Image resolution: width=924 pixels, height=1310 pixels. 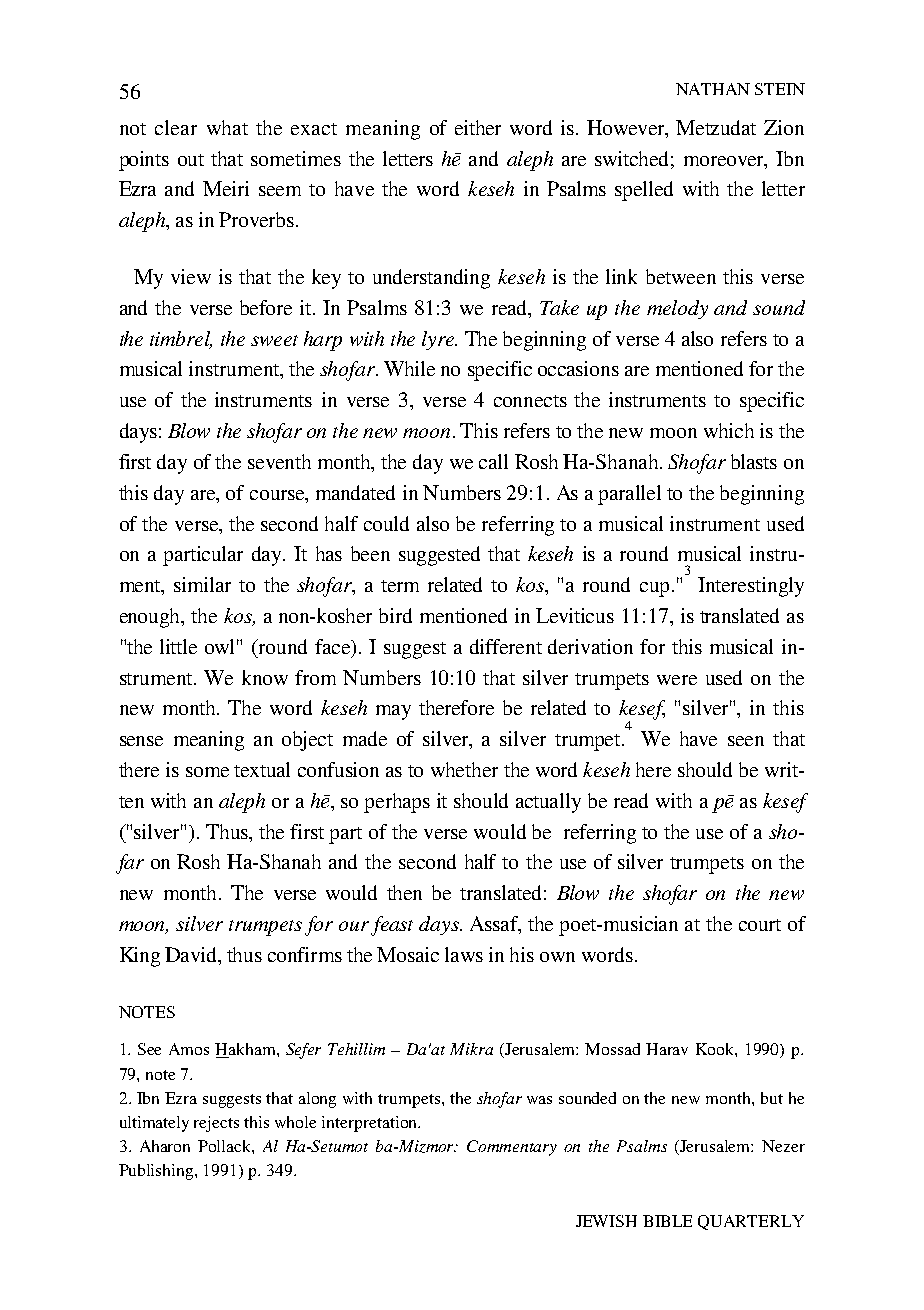 I want to click on course, so click(x=278, y=495).
